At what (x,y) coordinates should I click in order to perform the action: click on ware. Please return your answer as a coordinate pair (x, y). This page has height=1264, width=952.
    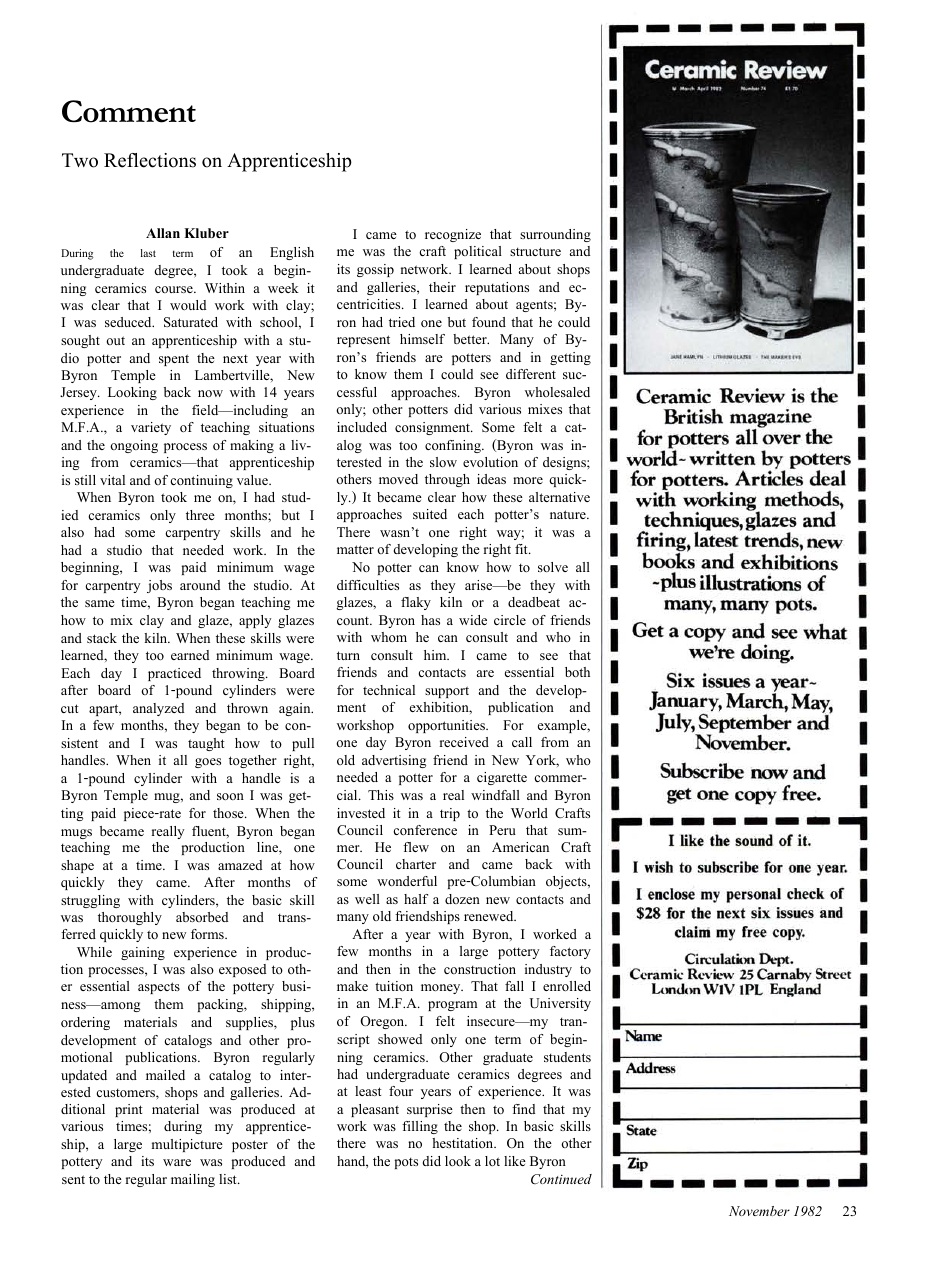
    Looking at the image, I should click on (177, 1162).
